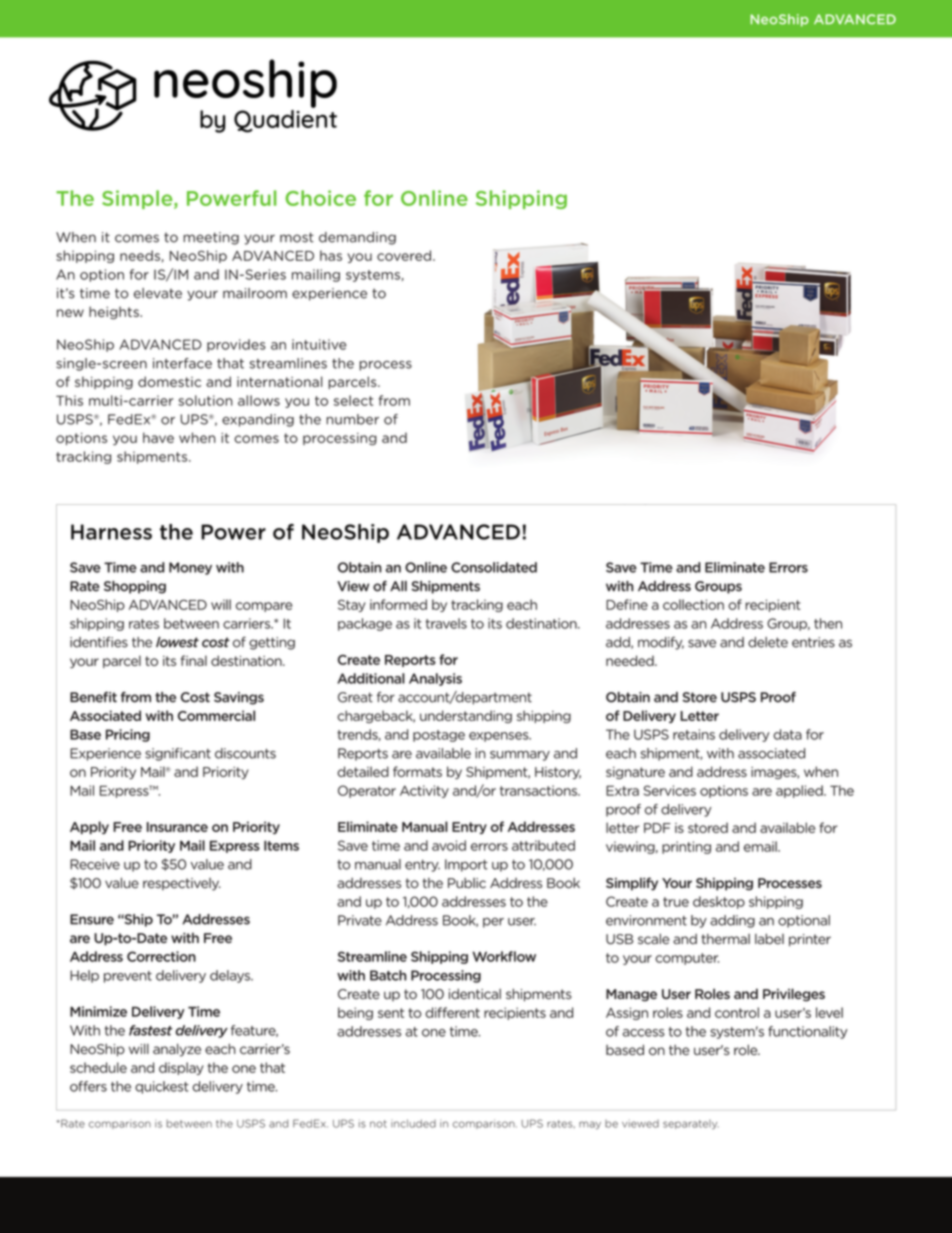 The image size is (952, 1233). Describe the element at coordinates (177, 827) in the screenshot. I see `Insurance` at that location.
